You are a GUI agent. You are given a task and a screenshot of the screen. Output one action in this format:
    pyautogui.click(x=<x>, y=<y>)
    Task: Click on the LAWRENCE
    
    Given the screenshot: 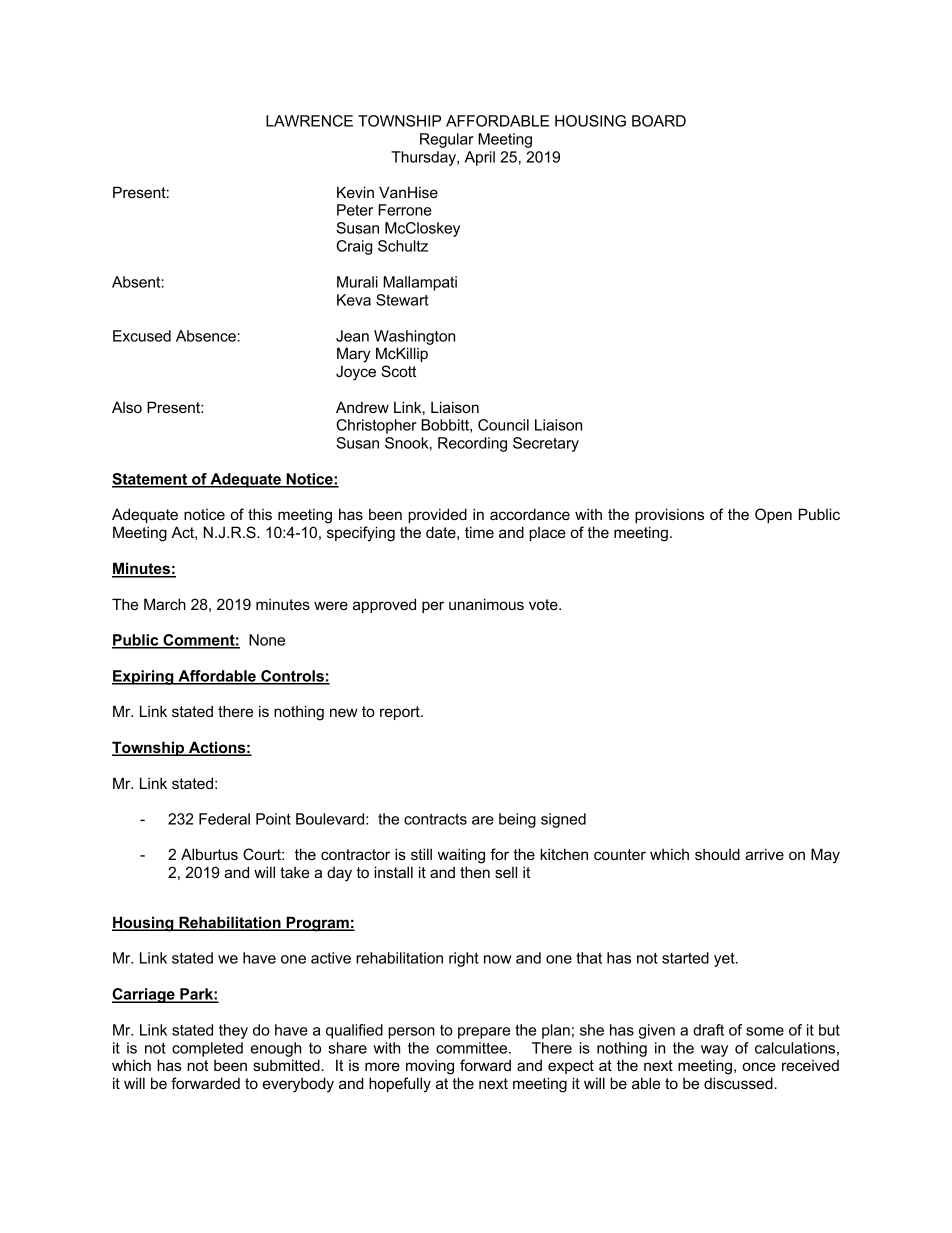 What is the action you would take?
    pyautogui.click(x=309, y=121)
